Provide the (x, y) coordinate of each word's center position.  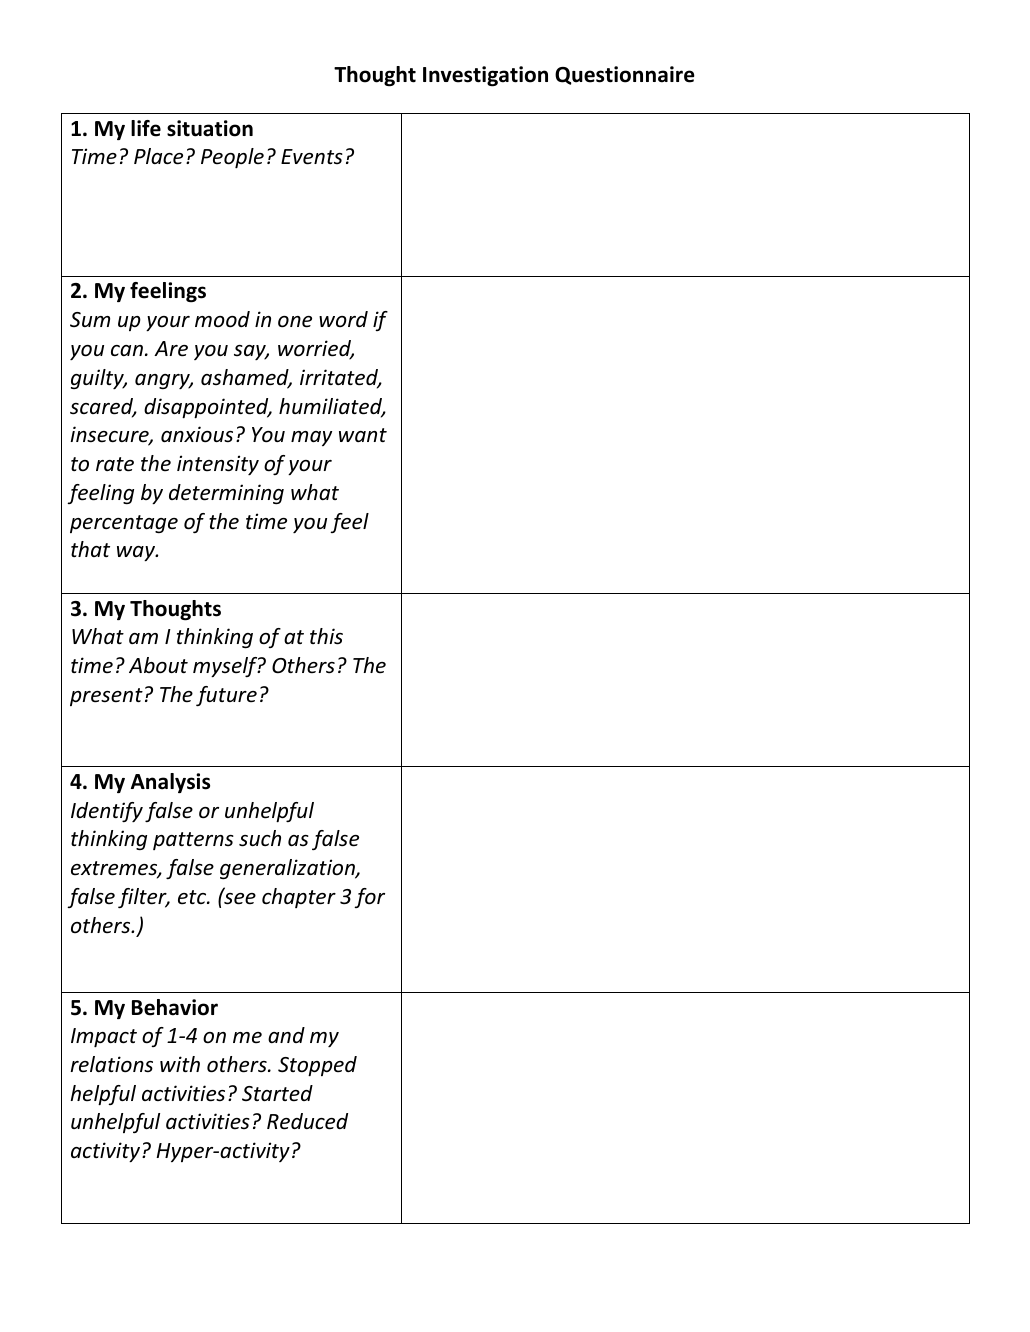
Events (312, 157)
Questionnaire (625, 75)
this (326, 636)
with (180, 1064)
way (137, 554)
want (363, 435)
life (146, 128)
